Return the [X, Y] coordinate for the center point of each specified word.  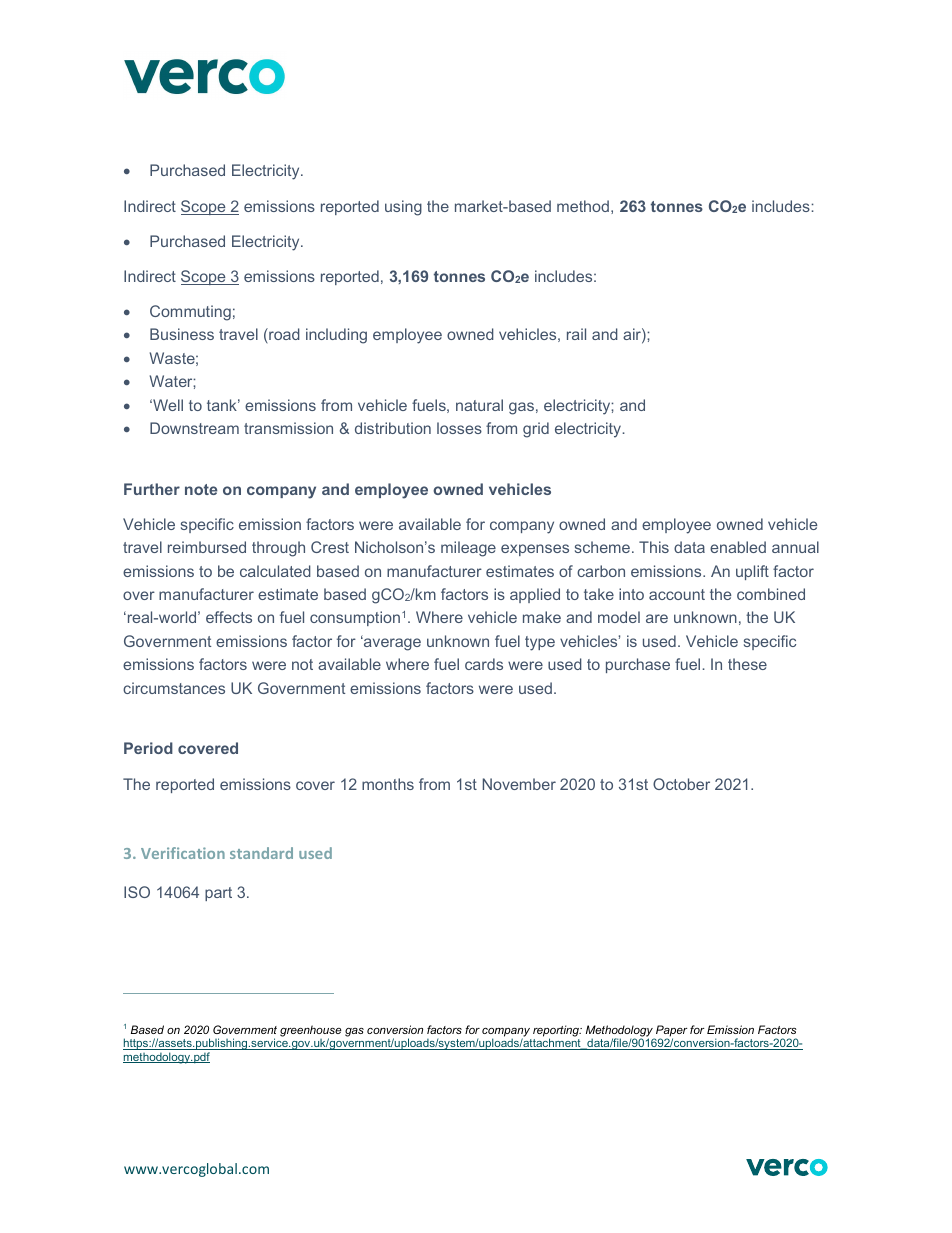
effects [229, 617]
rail [576, 334]
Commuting [190, 313]
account [677, 594]
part [218, 894]
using [403, 208]
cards [484, 664]
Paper [670, 1032]
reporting [557, 1032]
